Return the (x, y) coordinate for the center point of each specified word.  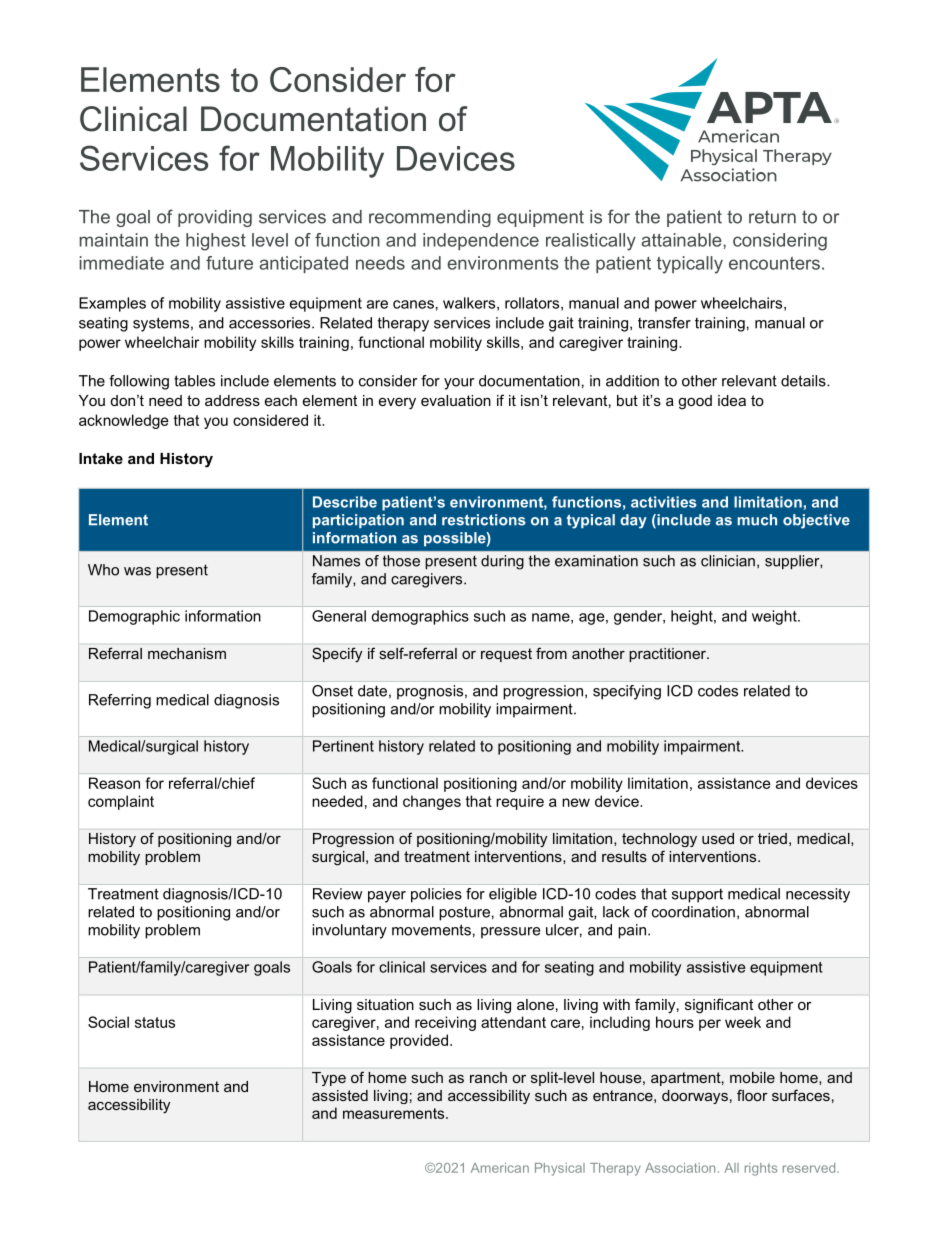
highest (216, 242)
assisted (340, 1095)
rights (761, 1169)
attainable (682, 240)
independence (481, 241)
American (500, 1168)
